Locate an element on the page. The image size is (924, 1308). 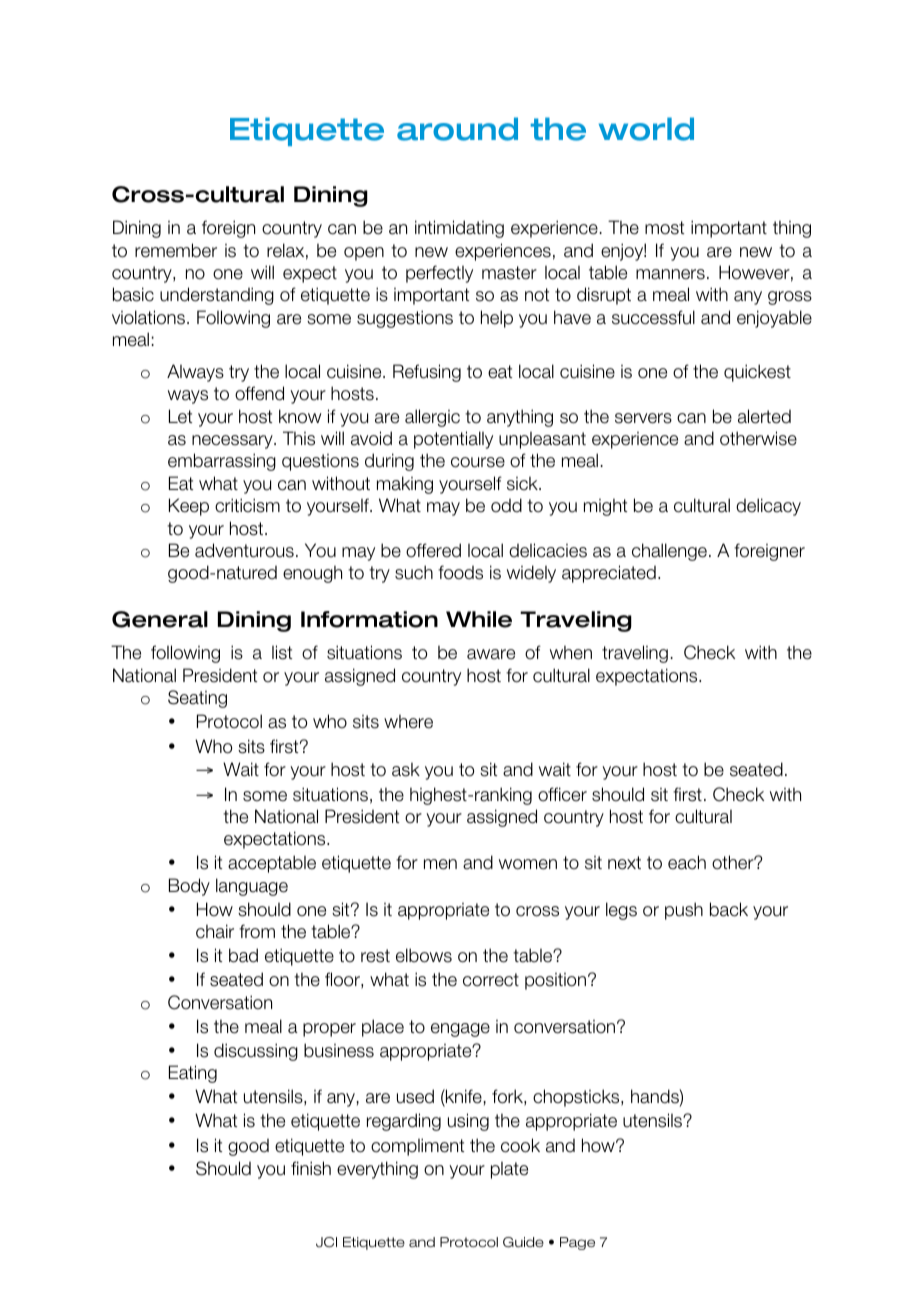
world is located at coordinates (646, 129).
